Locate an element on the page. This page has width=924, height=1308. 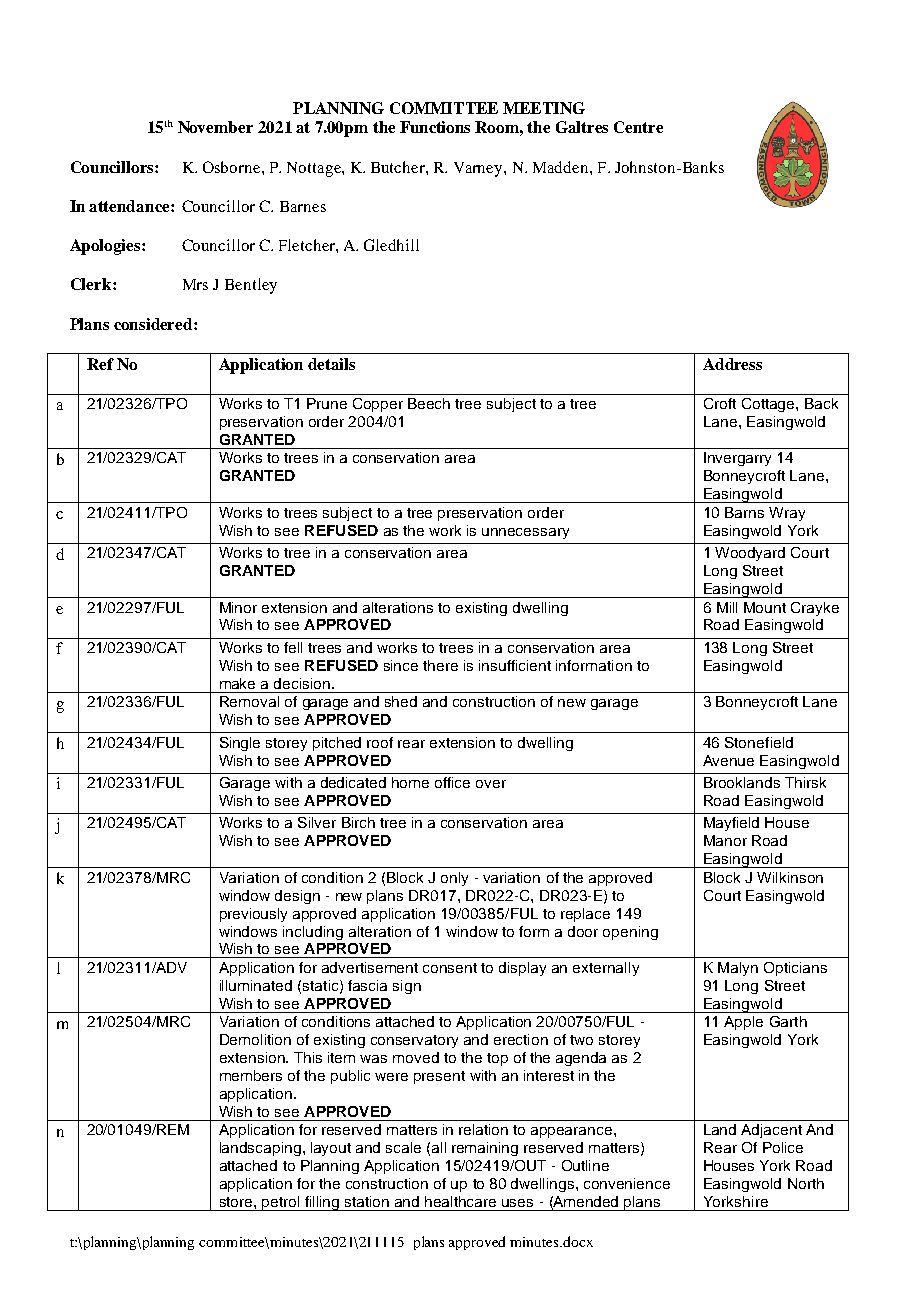
November is located at coordinates (215, 127).
